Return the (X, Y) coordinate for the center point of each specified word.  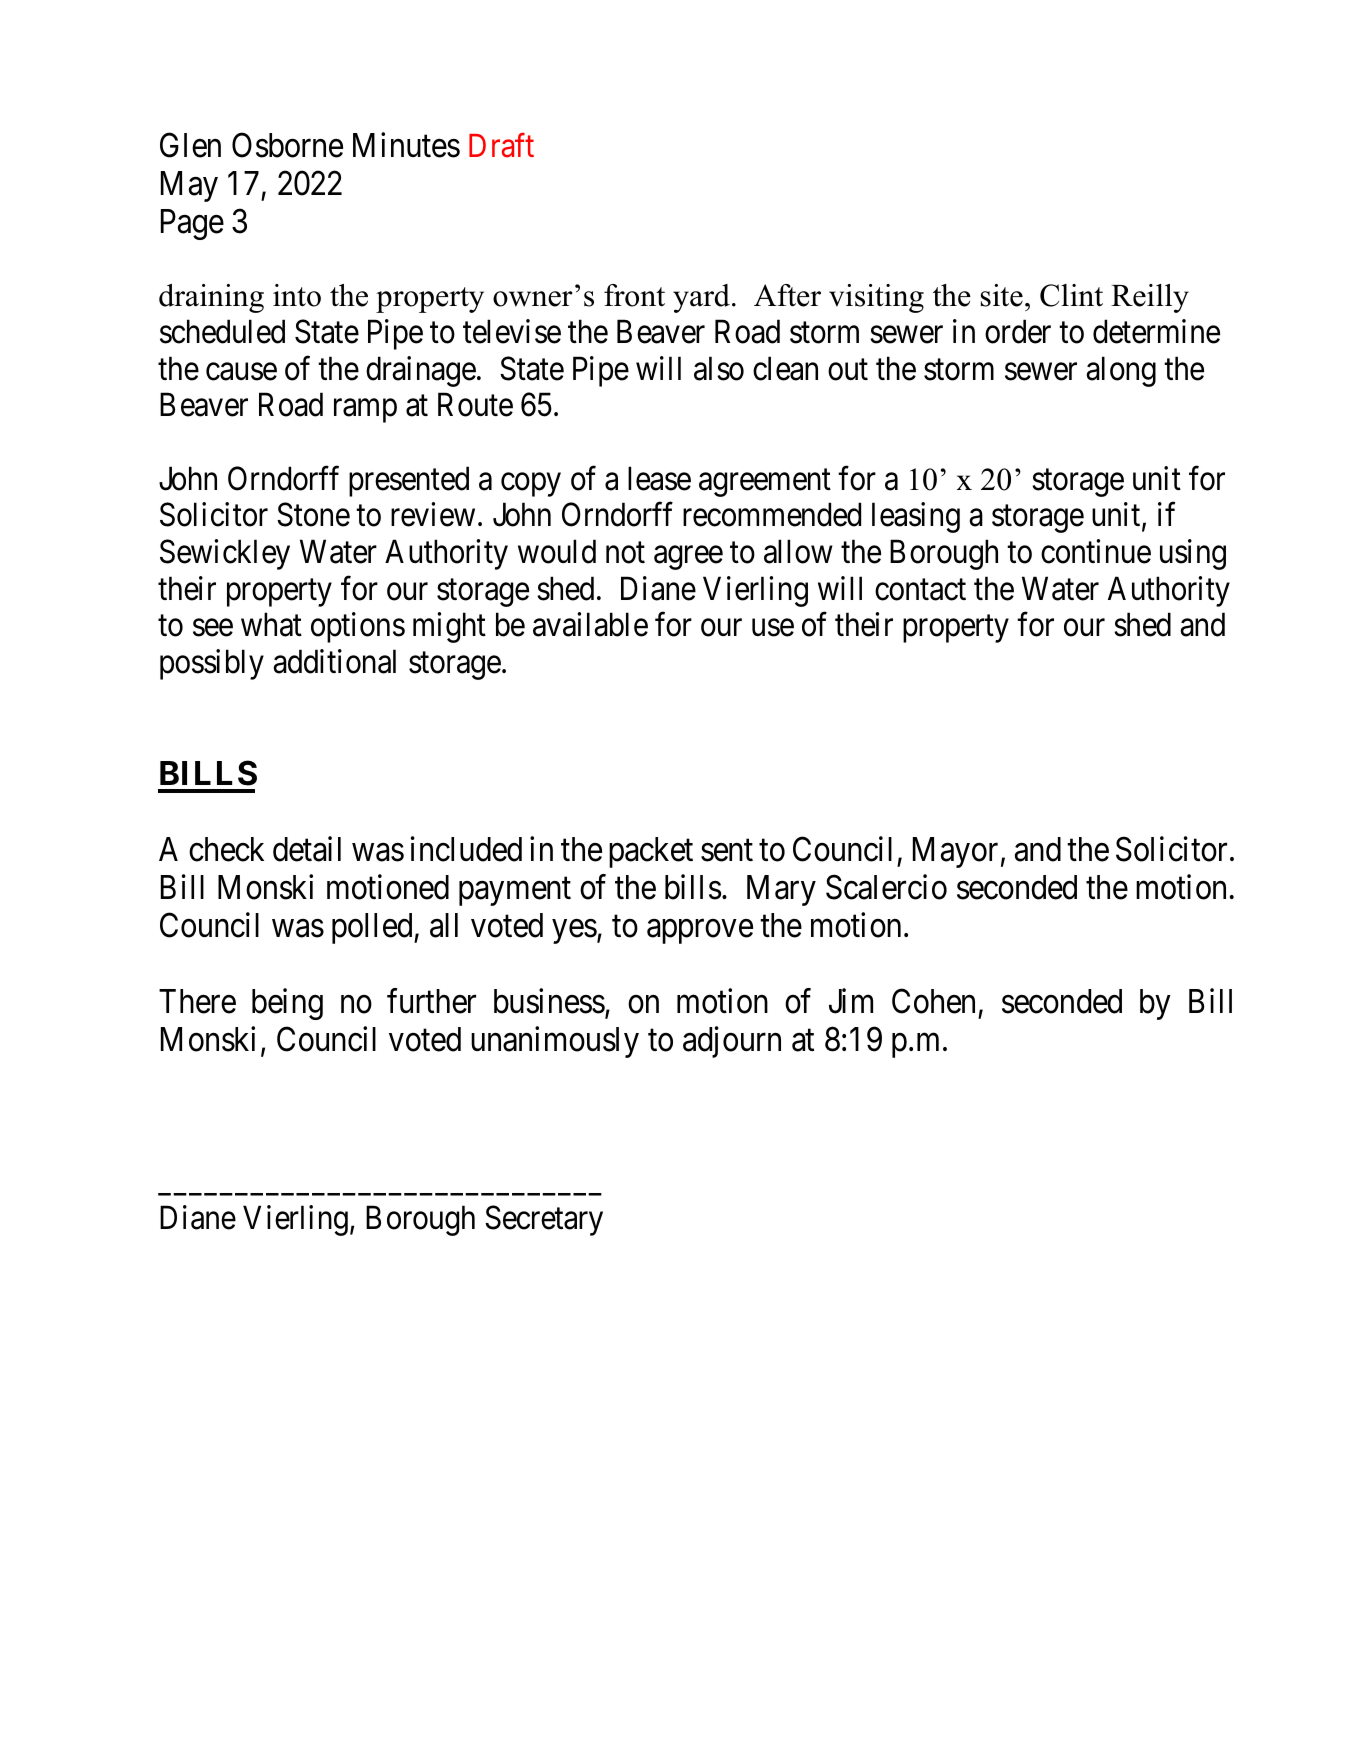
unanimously (555, 1042)
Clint (1071, 295)
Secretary (544, 1221)
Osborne (287, 145)
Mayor (955, 852)
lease (659, 478)
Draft (501, 145)
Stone (313, 515)
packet (651, 852)
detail (307, 849)
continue (1096, 551)
